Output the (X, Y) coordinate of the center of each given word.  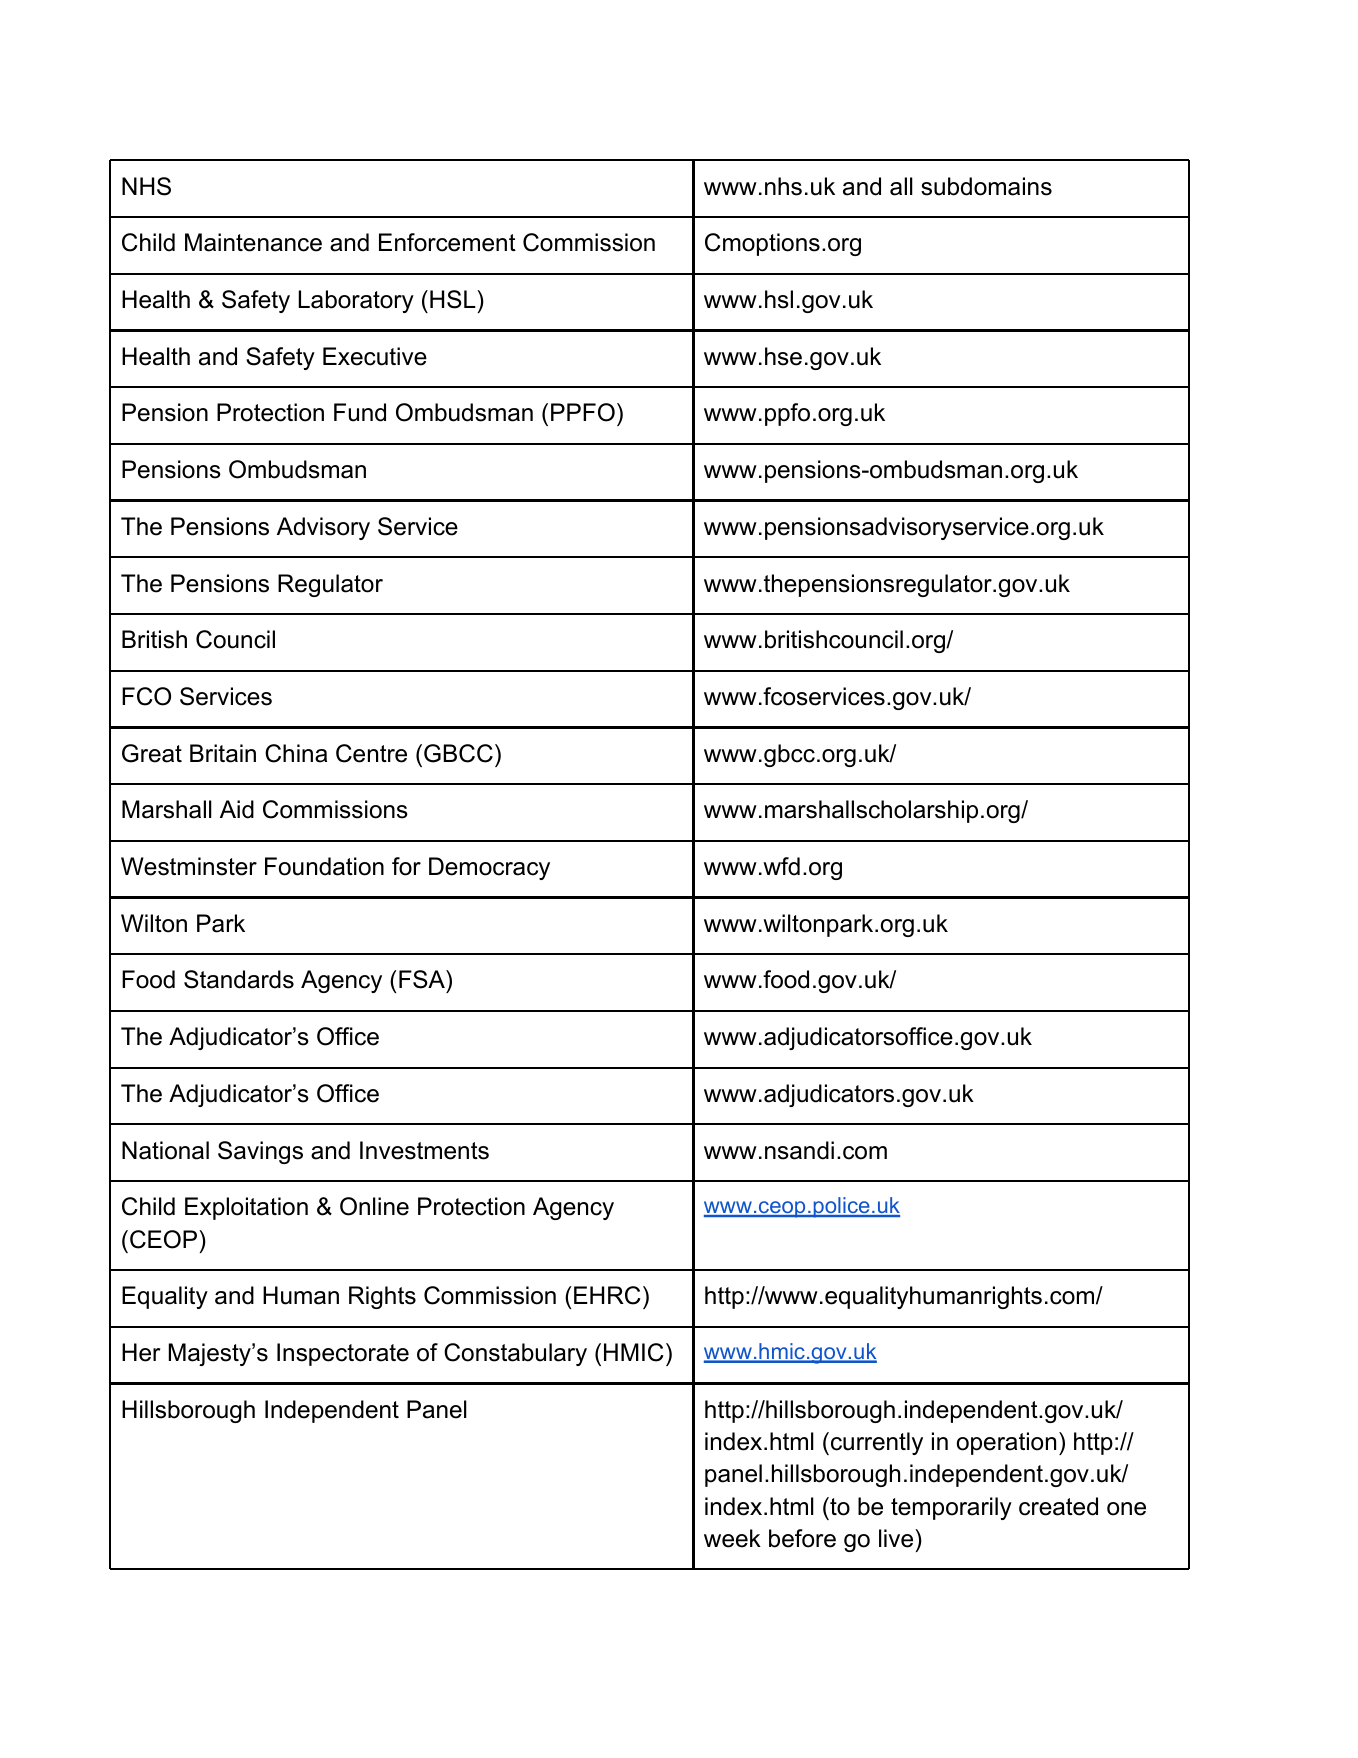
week (732, 1538)
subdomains (986, 186)
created (1058, 1506)
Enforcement (447, 242)
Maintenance (253, 242)
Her (141, 1352)
